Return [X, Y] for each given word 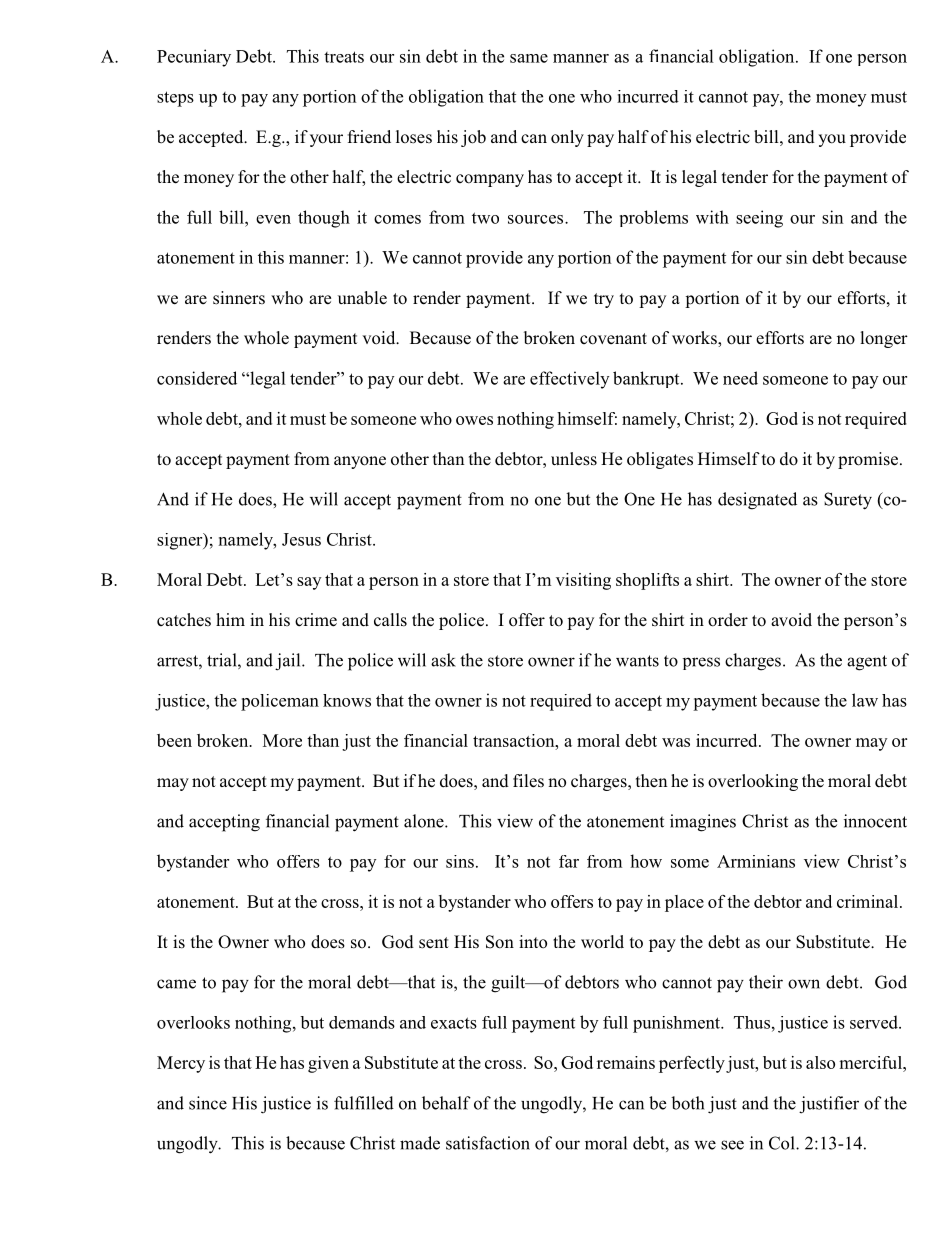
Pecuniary [194, 58]
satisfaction [488, 1143]
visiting [583, 581]
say [309, 583]
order [728, 620]
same [529, 58]
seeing [759, 219]
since [208, 1103]
